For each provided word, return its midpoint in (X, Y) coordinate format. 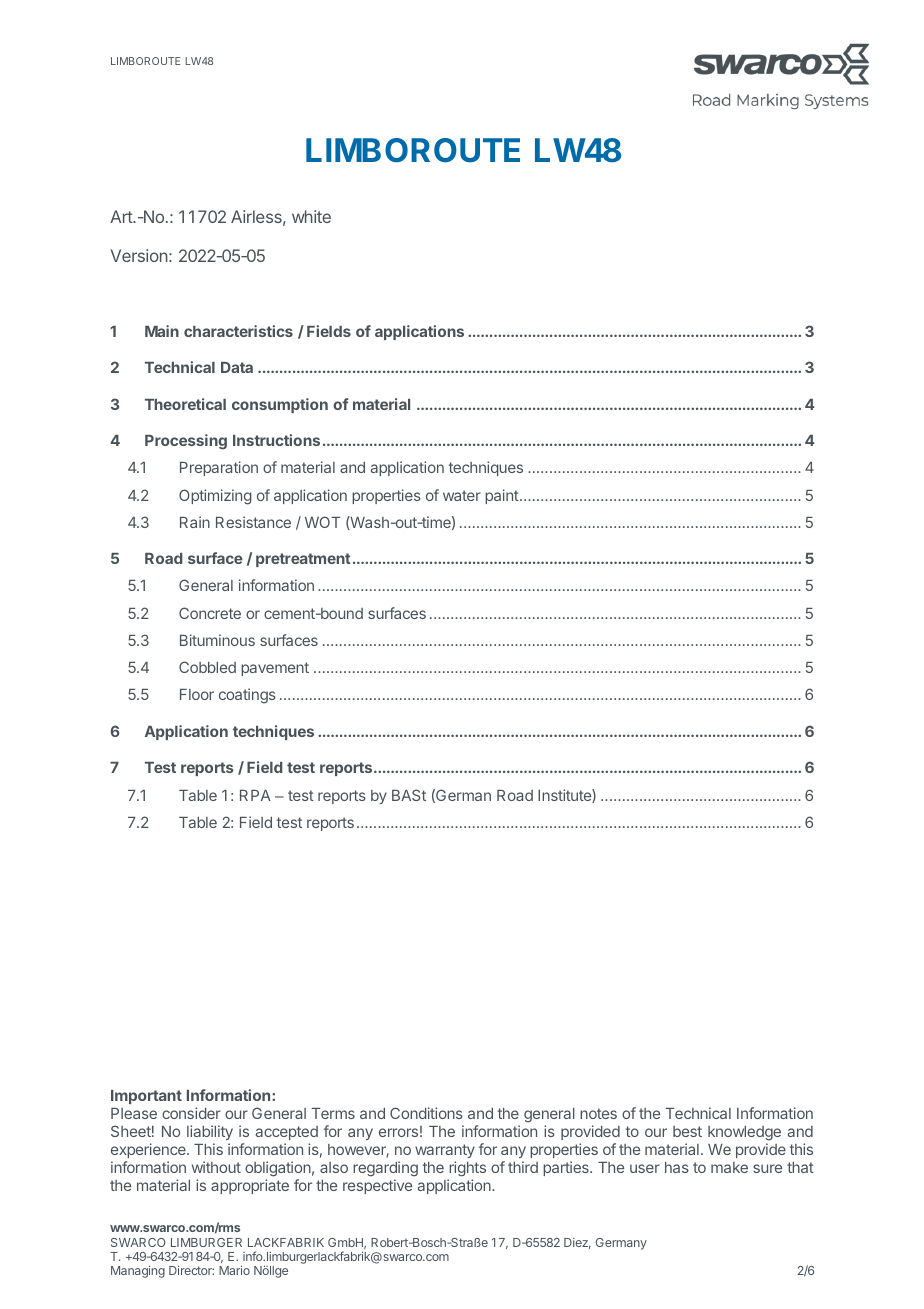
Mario (234, 1270)
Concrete (210, 613)
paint (502, 496)
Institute (565, 796)
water (462, 495)
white (311, 216)
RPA (255, 795)
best (687, 1131)
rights (467, 1169)
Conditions (426, 1113)
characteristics (238, 331)
